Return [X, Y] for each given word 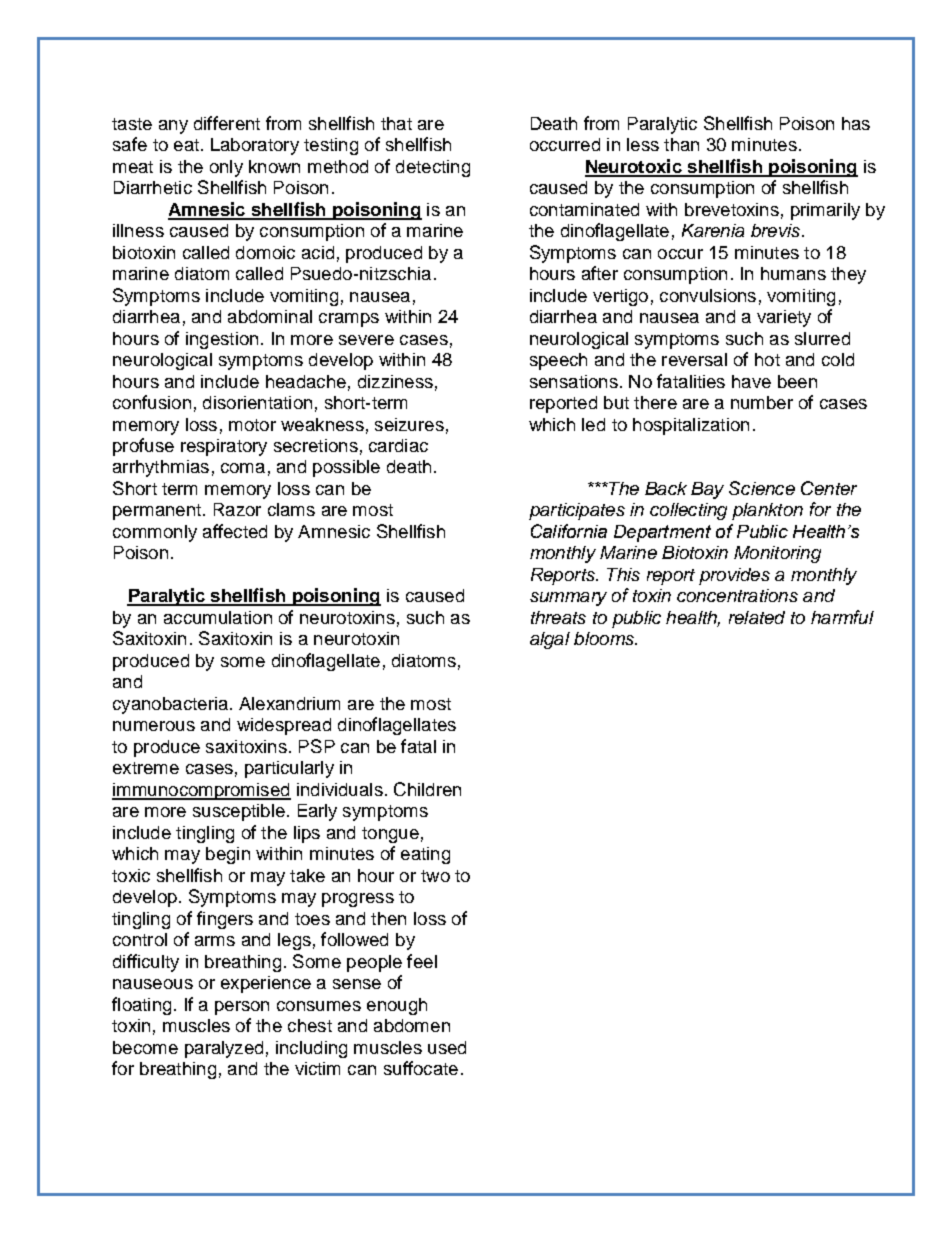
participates [577, 511]
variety [784, 318]
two [435, 876]
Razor [237, 509]
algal [550, 640]
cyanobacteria [170, 705]
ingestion [222, 340]
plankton [767, 511]
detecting [433, 168]
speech [558, 361]
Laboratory [255, 146]
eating [425, 855]
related [757, 617]
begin [228, 855]
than [681, 144]
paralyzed [224, 1049]
